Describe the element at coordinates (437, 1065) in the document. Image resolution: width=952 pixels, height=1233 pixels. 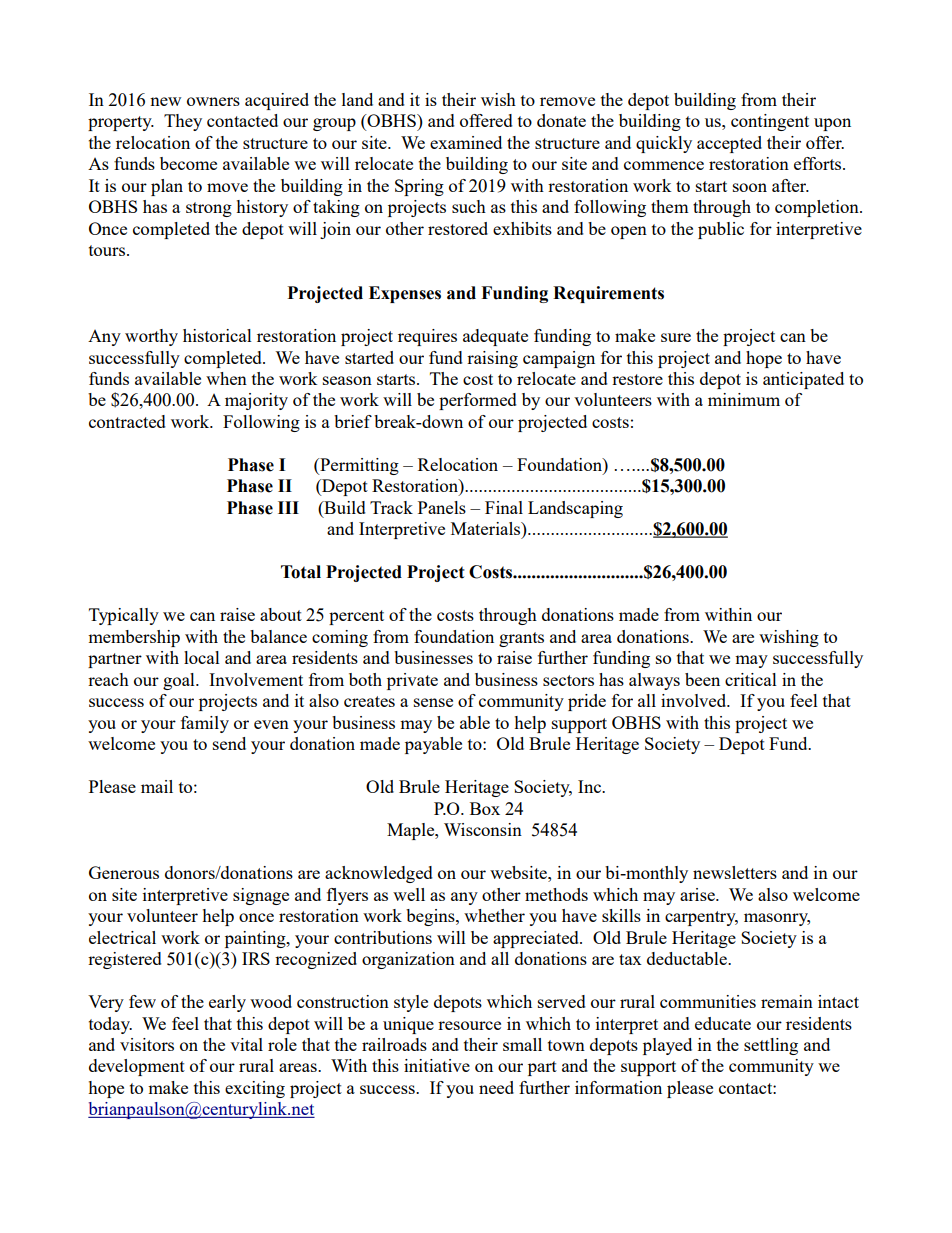
I see `initiative` at that location.
